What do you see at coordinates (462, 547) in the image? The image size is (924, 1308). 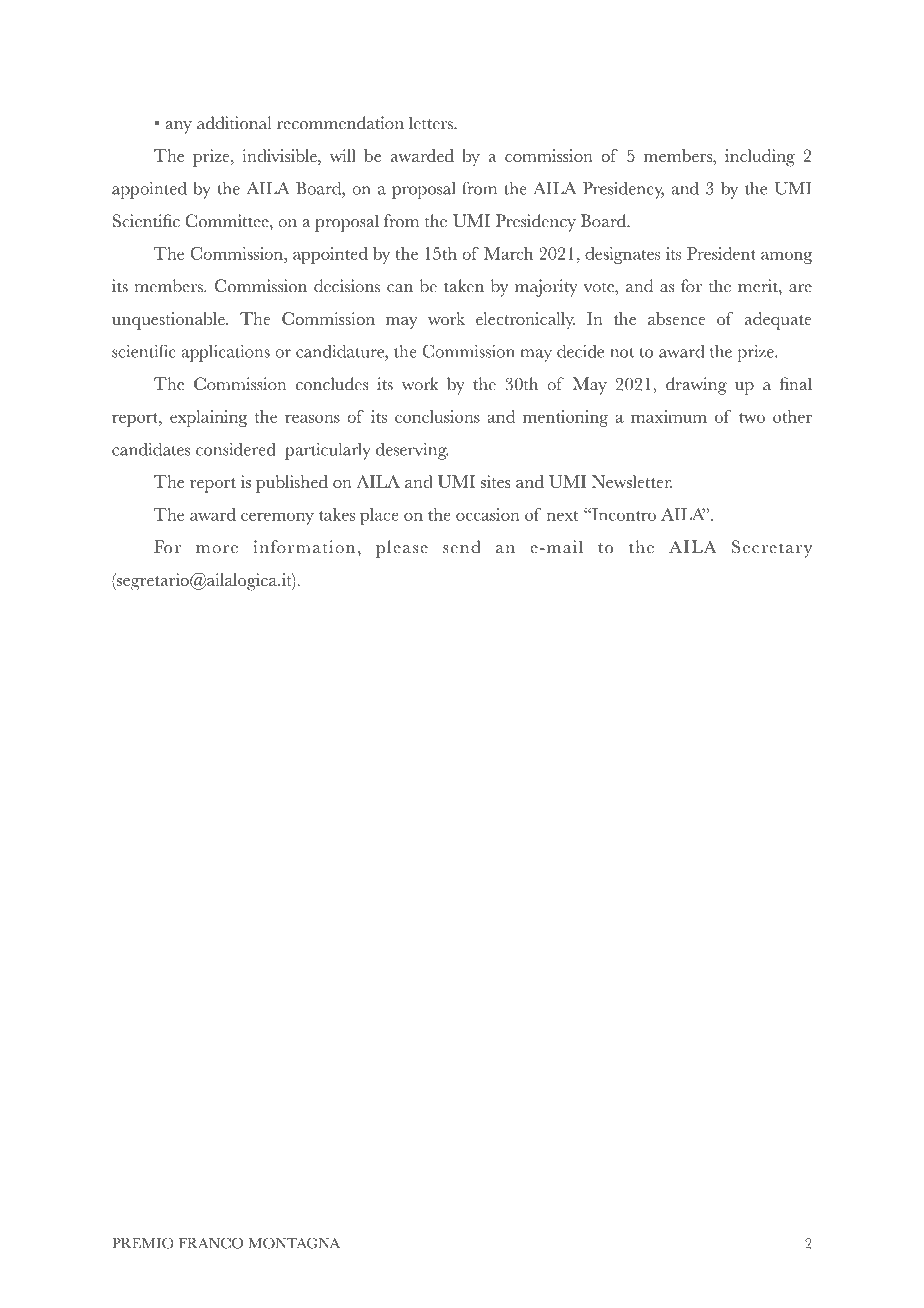 I see `send` at bounding box center [462, 547].
